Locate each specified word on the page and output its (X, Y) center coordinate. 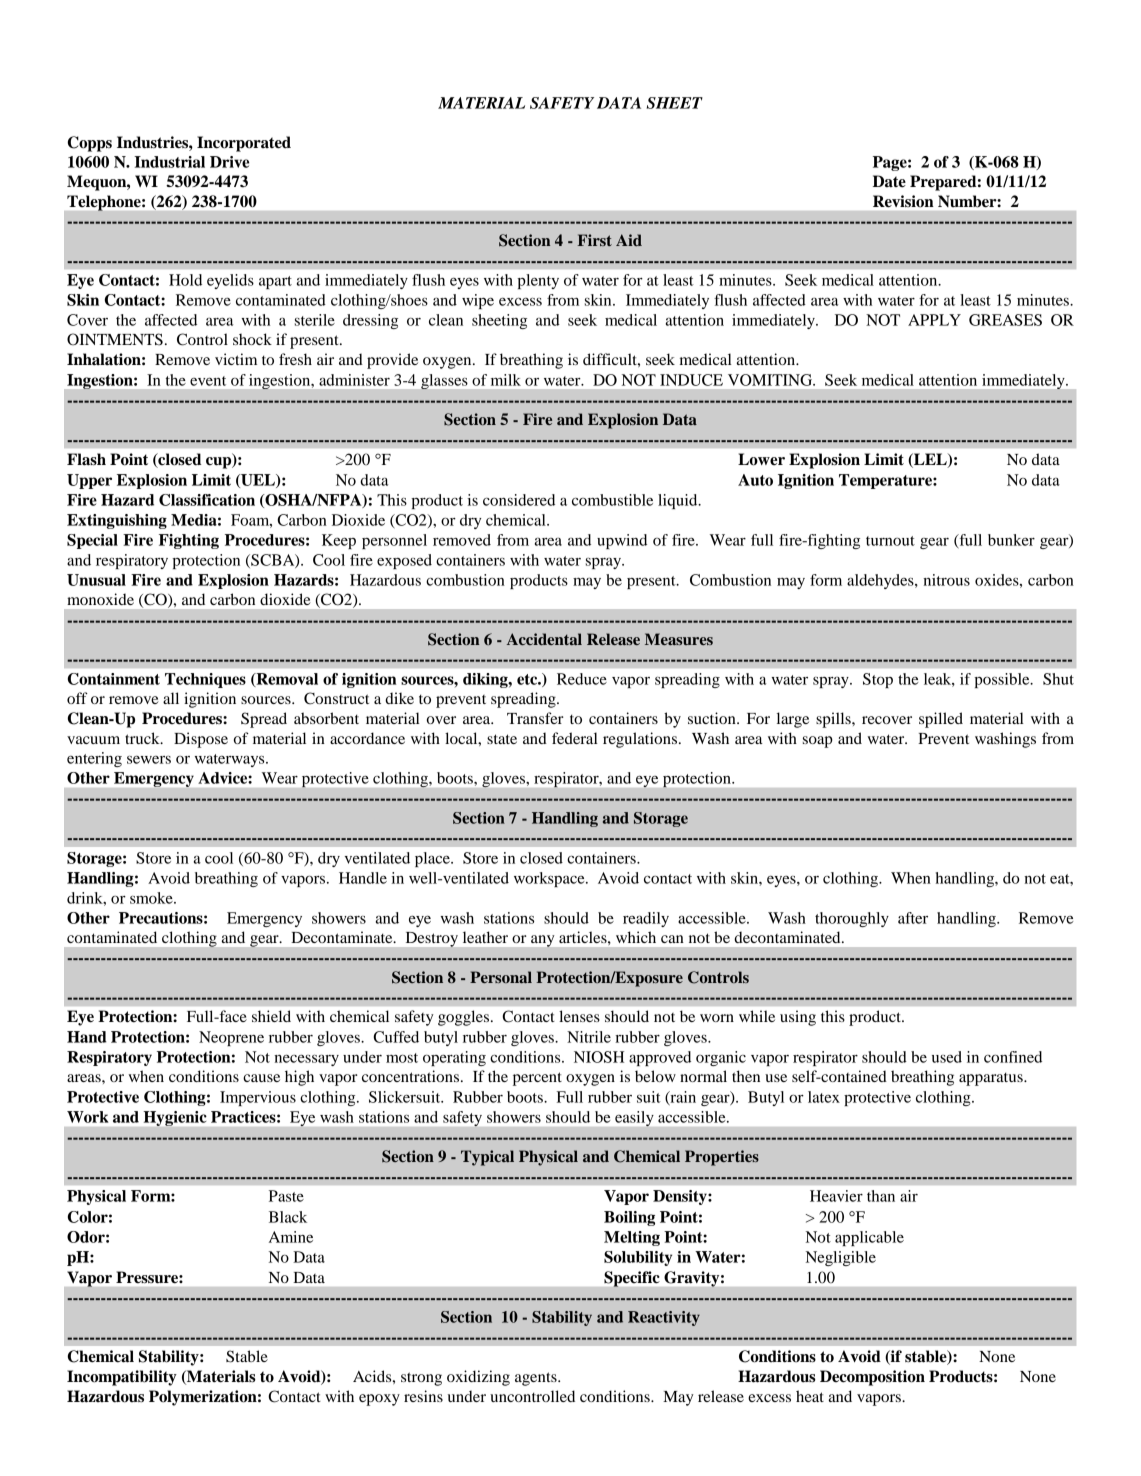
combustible (612, 500)
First (594, 240)
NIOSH (599, 1057)
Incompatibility (122, 1378)
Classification (207, 500)
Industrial (169, 162)
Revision (903, 201)
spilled (941, 720)
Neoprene (231, 1038)
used (947, 1057)
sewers (149, 759)
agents (537, 1379)
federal (575, 738)
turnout (890, 541)
